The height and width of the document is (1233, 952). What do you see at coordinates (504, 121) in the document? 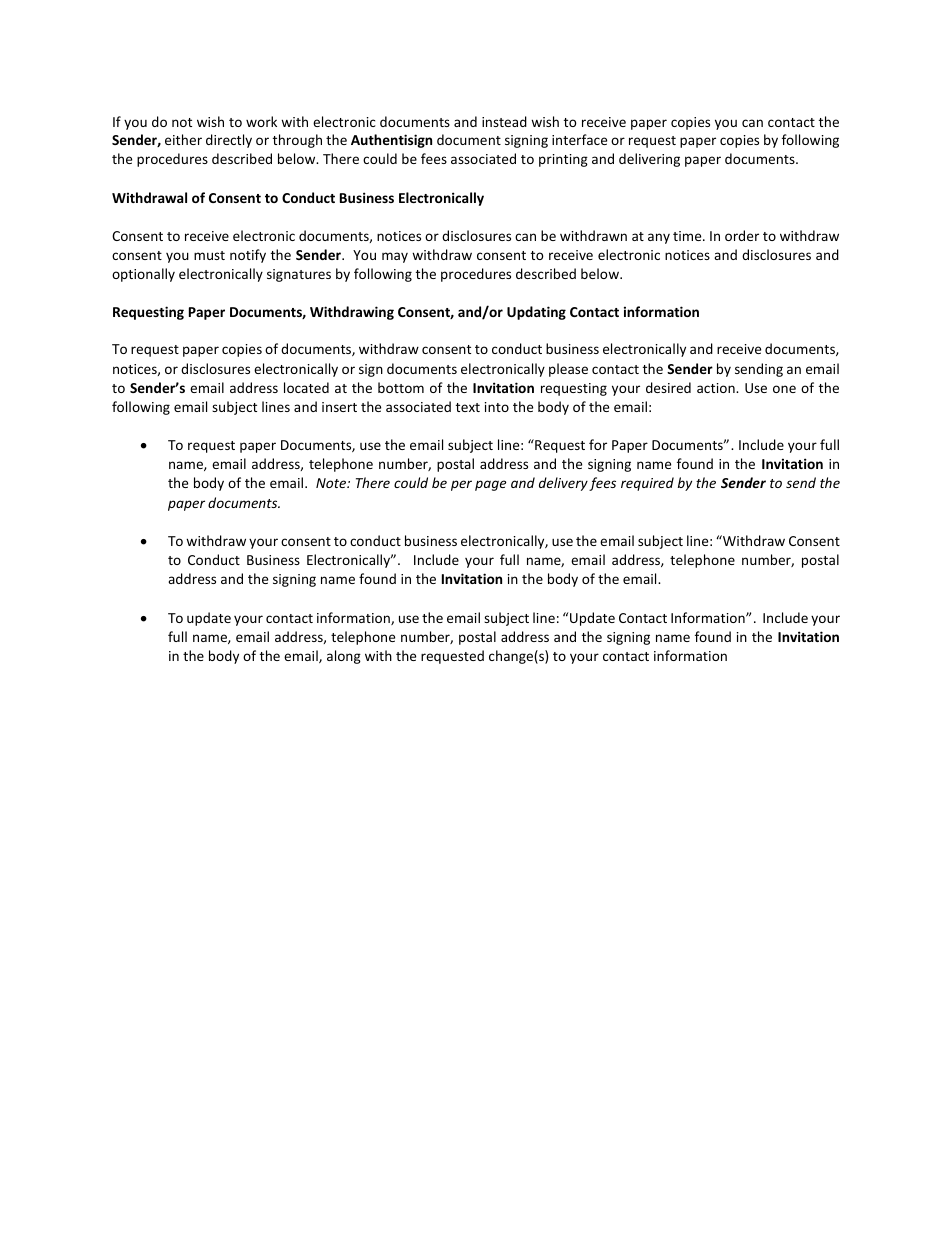
I see `instead` at bounding box center [504, 121].
